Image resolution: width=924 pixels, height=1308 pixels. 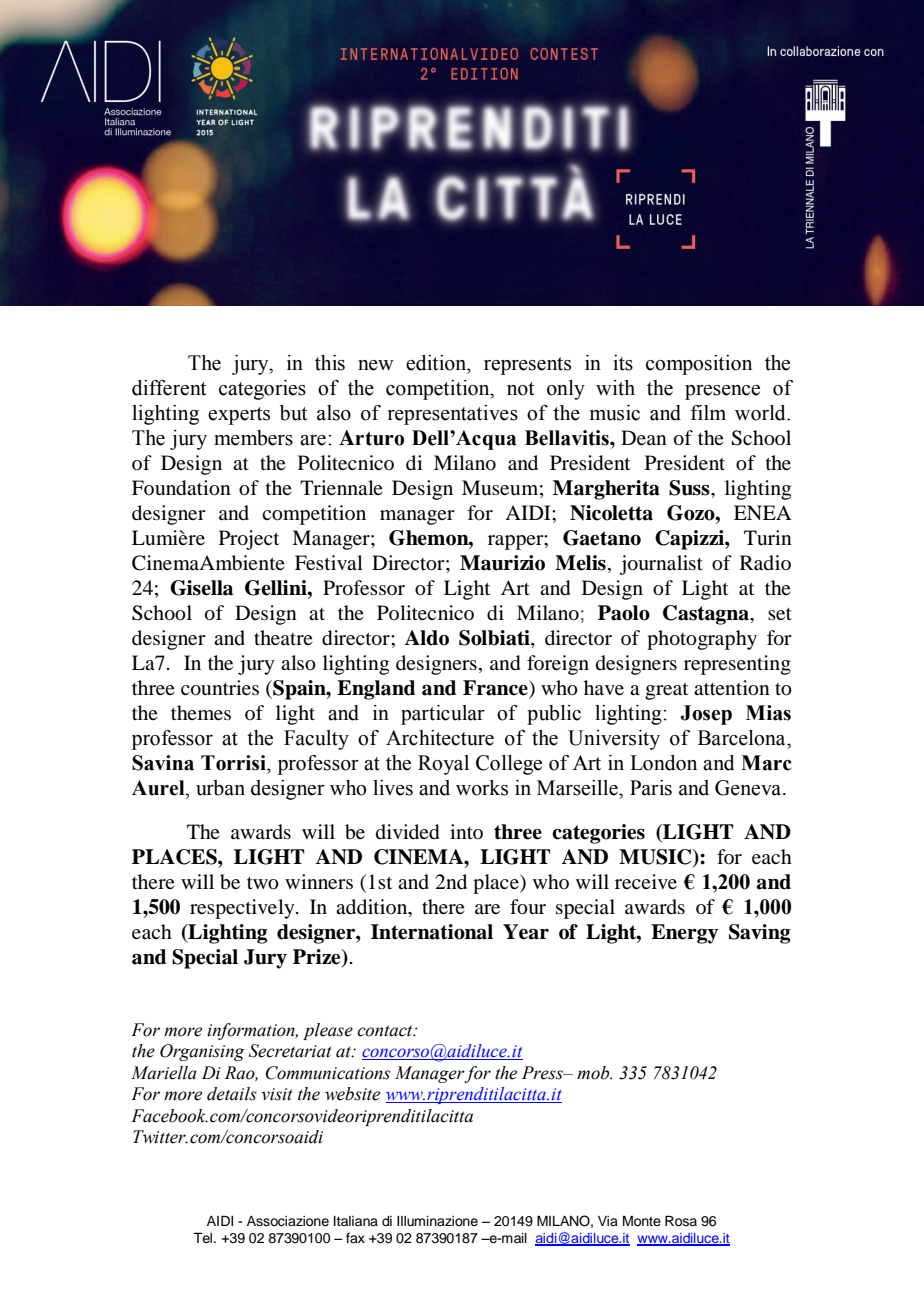 What do you see at coordinates (482, 788) in the image?
I see `works` at bounding box center [482, 788].
